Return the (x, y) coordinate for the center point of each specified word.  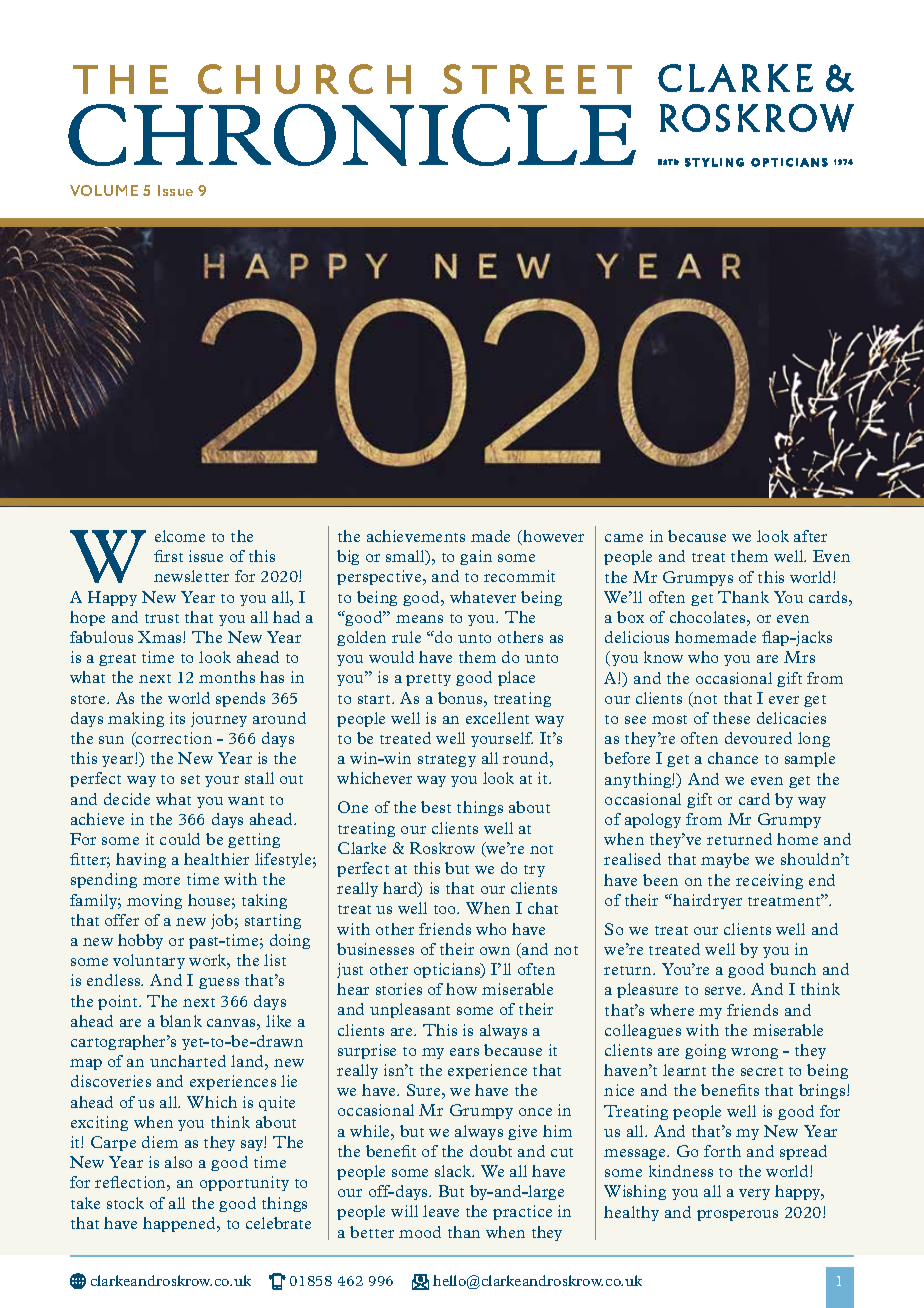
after (810, 536)
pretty (428, 680)
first (168, 556)
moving (154, 901)
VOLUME (104, 190)
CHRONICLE (352, 135)
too (446, 909)
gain (476, 557)
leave (441, 1211)
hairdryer (706, 901)
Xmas (161, 637)
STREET (537, 79)
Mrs (799, 657)
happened (181, 1224)
